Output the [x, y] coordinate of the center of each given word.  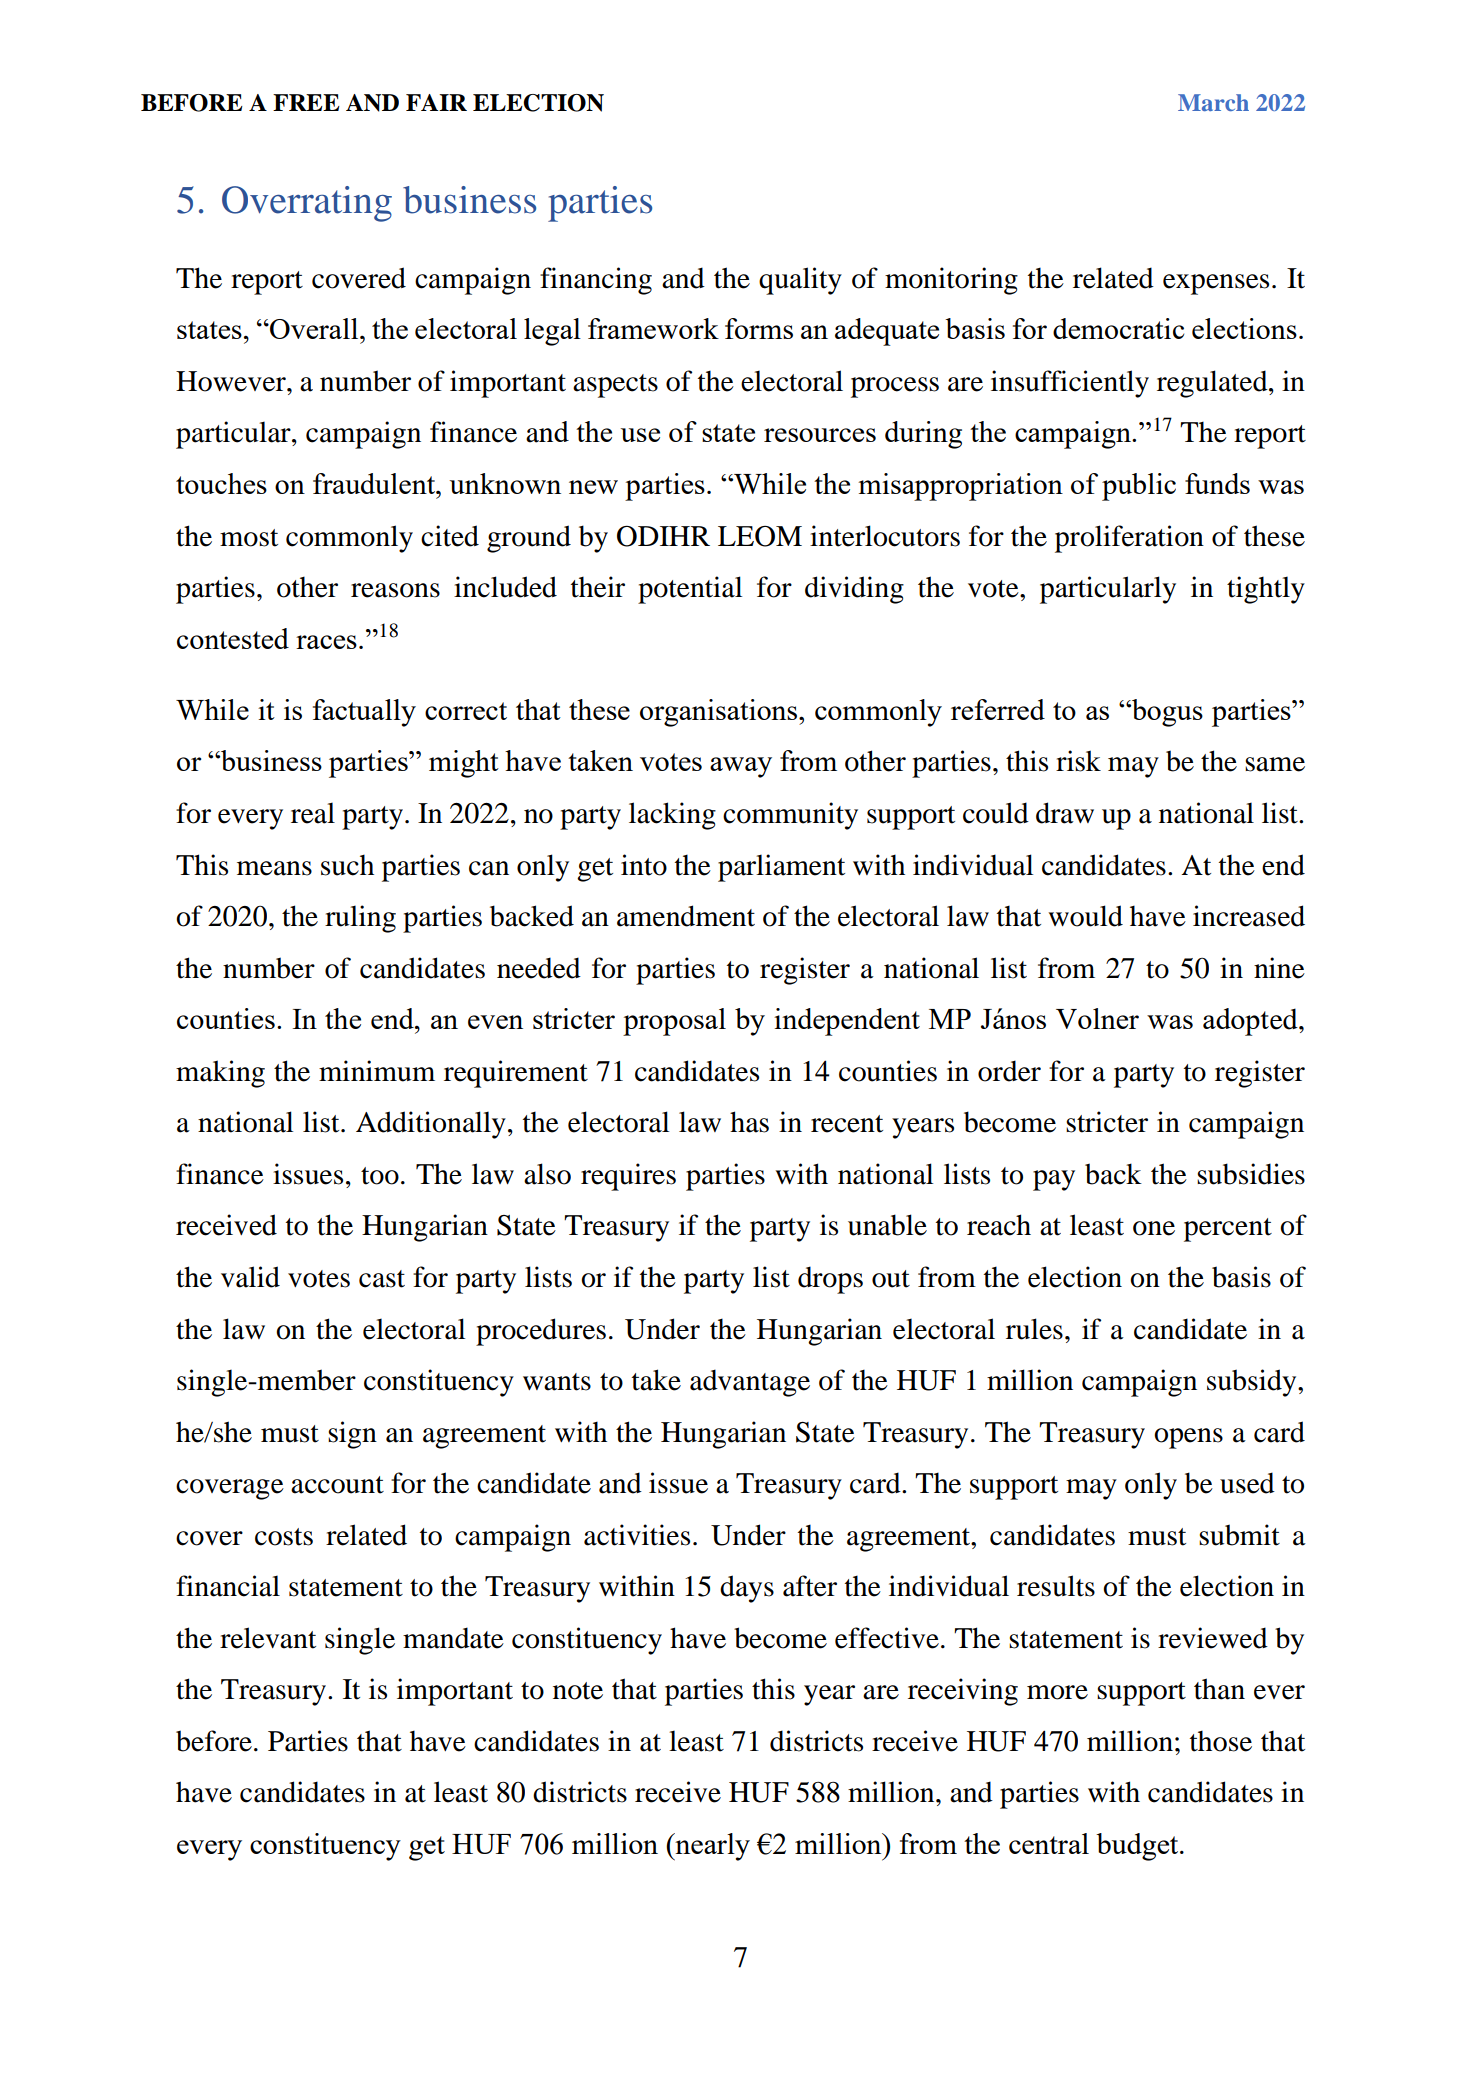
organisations [720, 713]
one [1154, 1228]
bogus [1166, 713]
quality [800, 281]
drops [830, 1280]
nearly [711, 1847]
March [1213, 102]
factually [364, 713]
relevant [268, 1638]
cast [382, 1279]
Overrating [307, 204]
